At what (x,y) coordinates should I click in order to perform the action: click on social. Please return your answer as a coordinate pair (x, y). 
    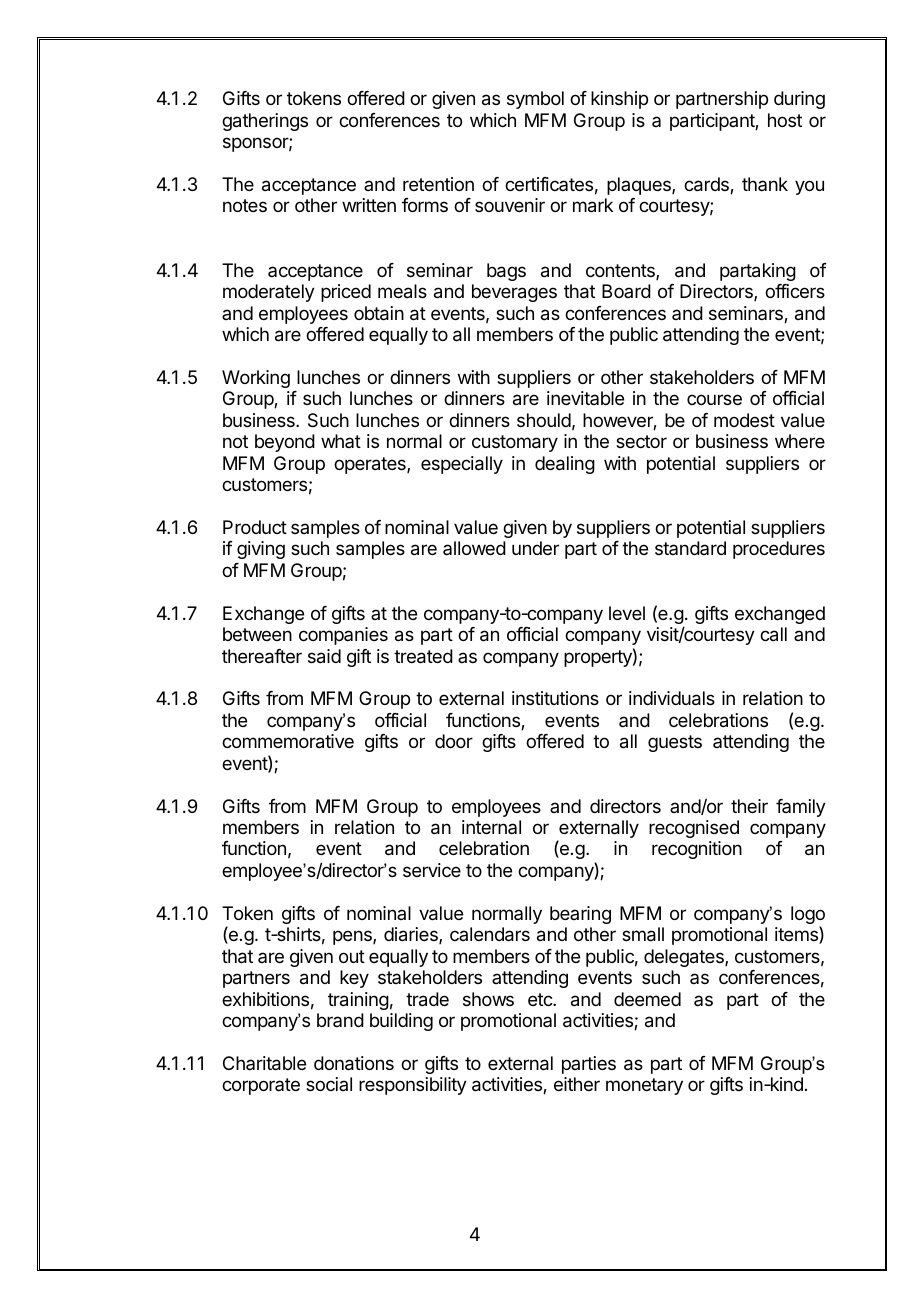
    Looking at the image, I should click on (329, 1084).
